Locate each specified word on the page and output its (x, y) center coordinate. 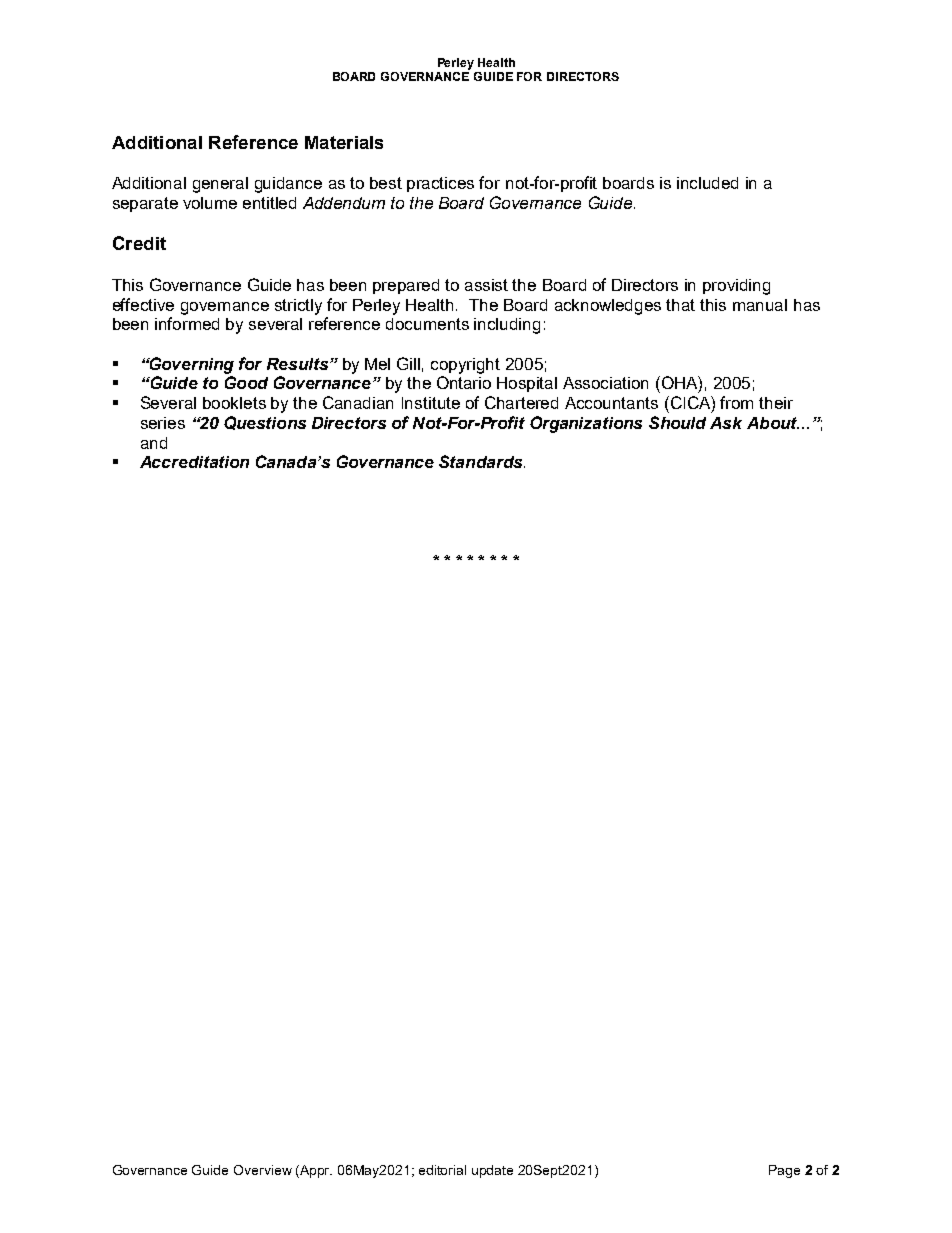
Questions (265, 423)
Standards (482, 461)
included (707, 183)
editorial (442, 1170)
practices (440, 184)
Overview (263, 1170)
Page (784, 1171)
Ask (726, 423)
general (220, 185)
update (492, 1171)
